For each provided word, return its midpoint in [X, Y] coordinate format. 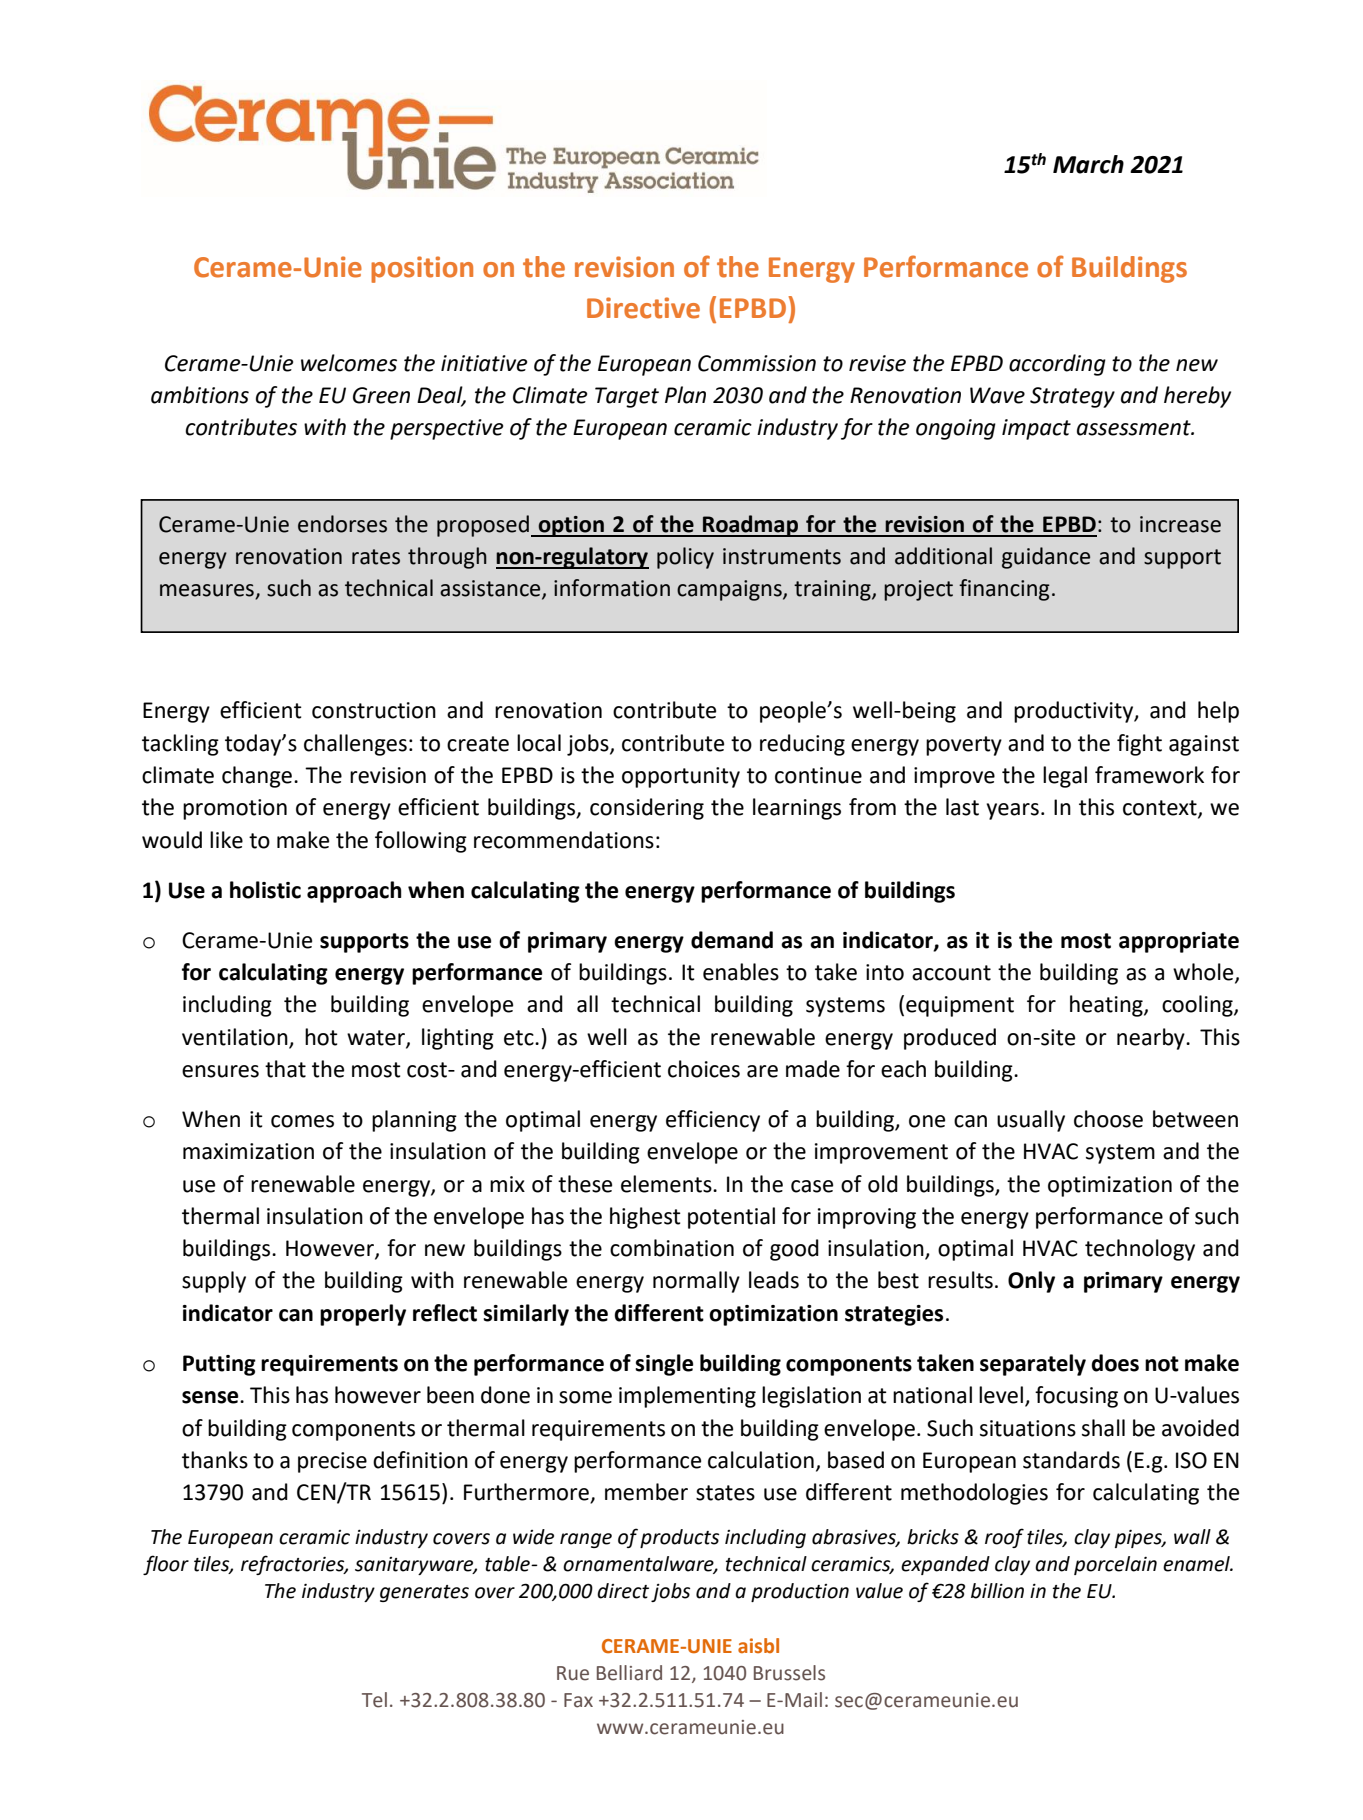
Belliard [629, 1673]
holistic [265, 890]
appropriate [1179, 942]
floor [166, 1565]
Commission [757, 363]
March [1088, 164]
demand [732, 940]
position [422, 269]
